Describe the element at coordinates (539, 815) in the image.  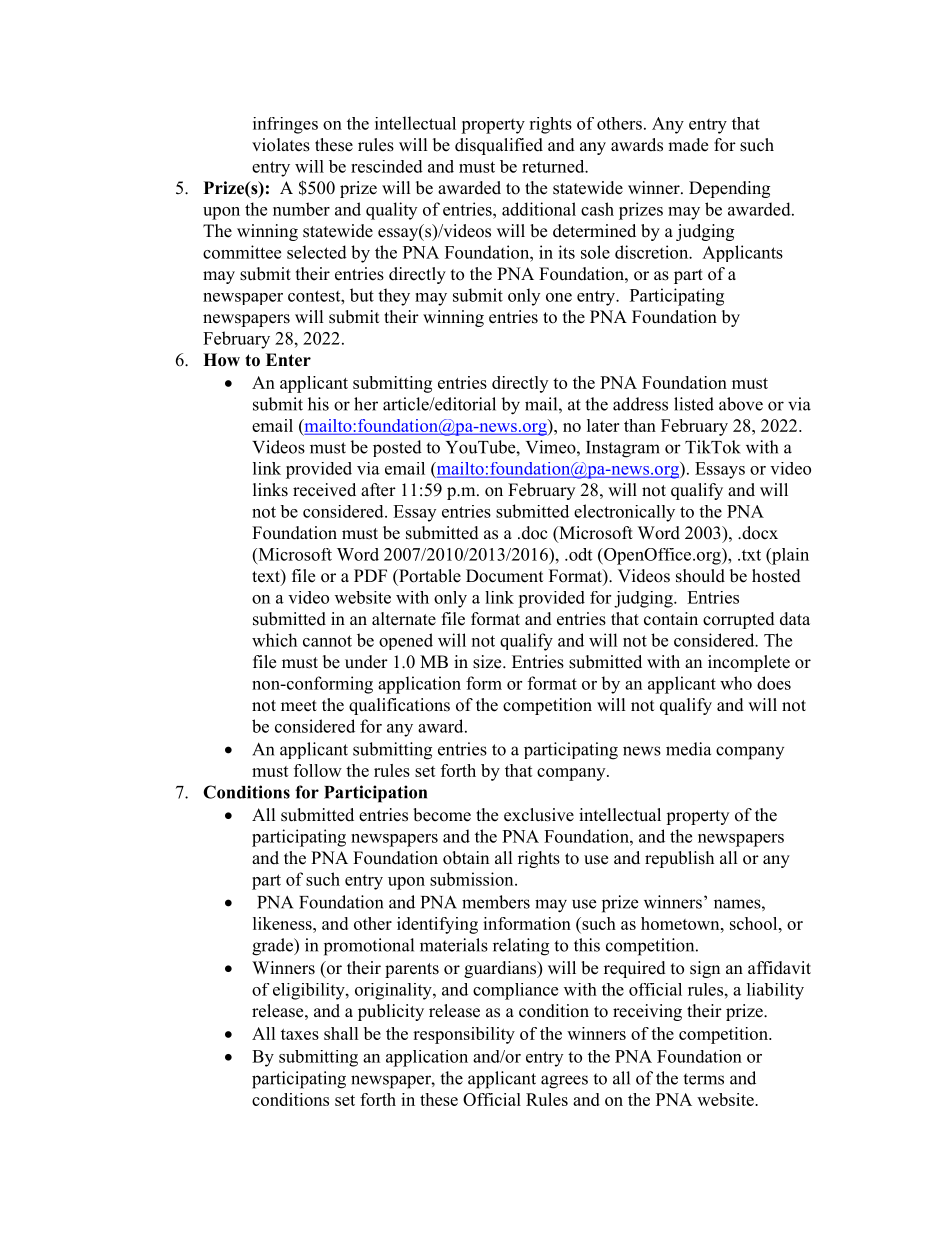
I see `exclusive` at that location.
